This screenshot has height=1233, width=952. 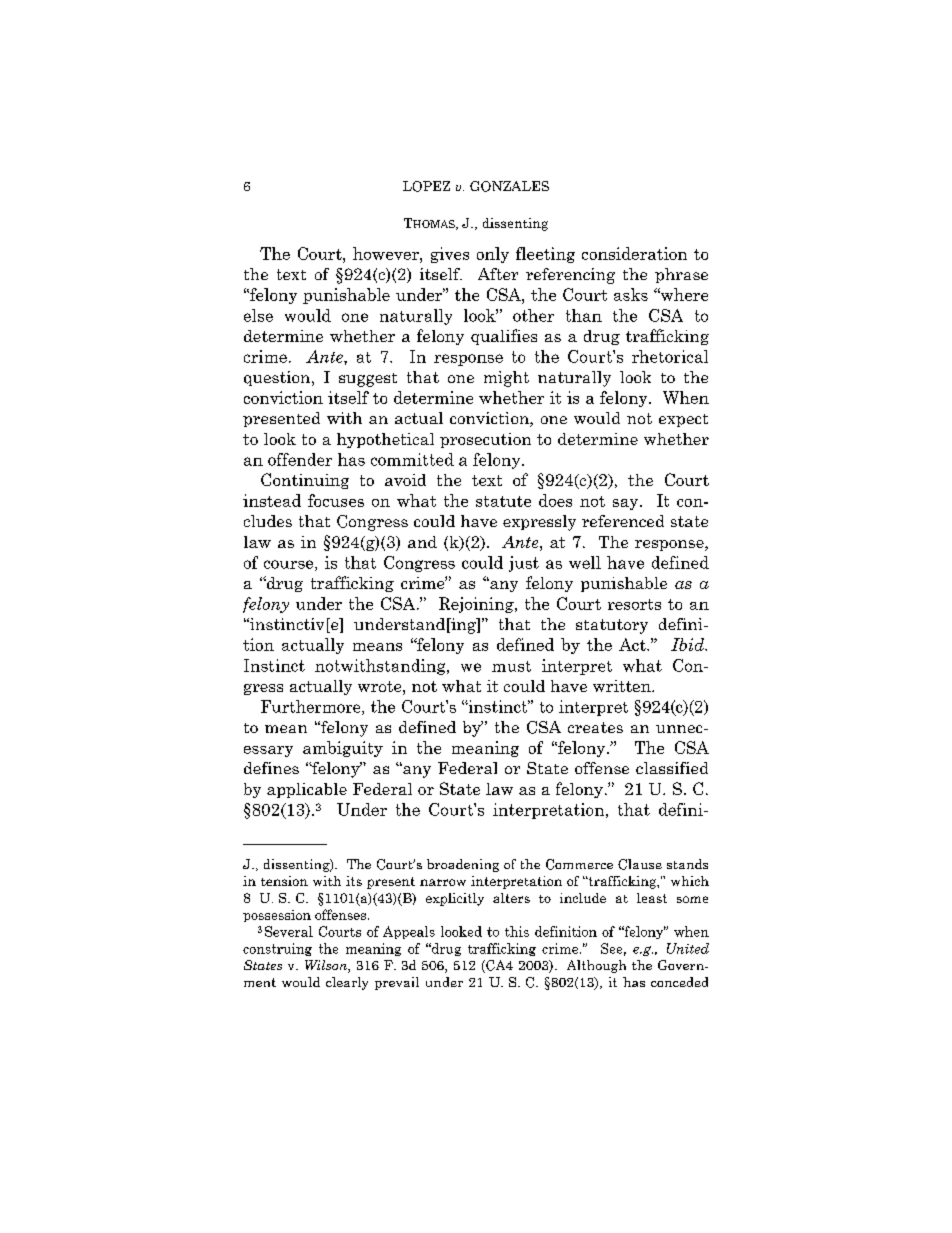 What do you see at coordinates (672, 768) in the screenshot?
I see `classified` at bounding box center [672, 768].
